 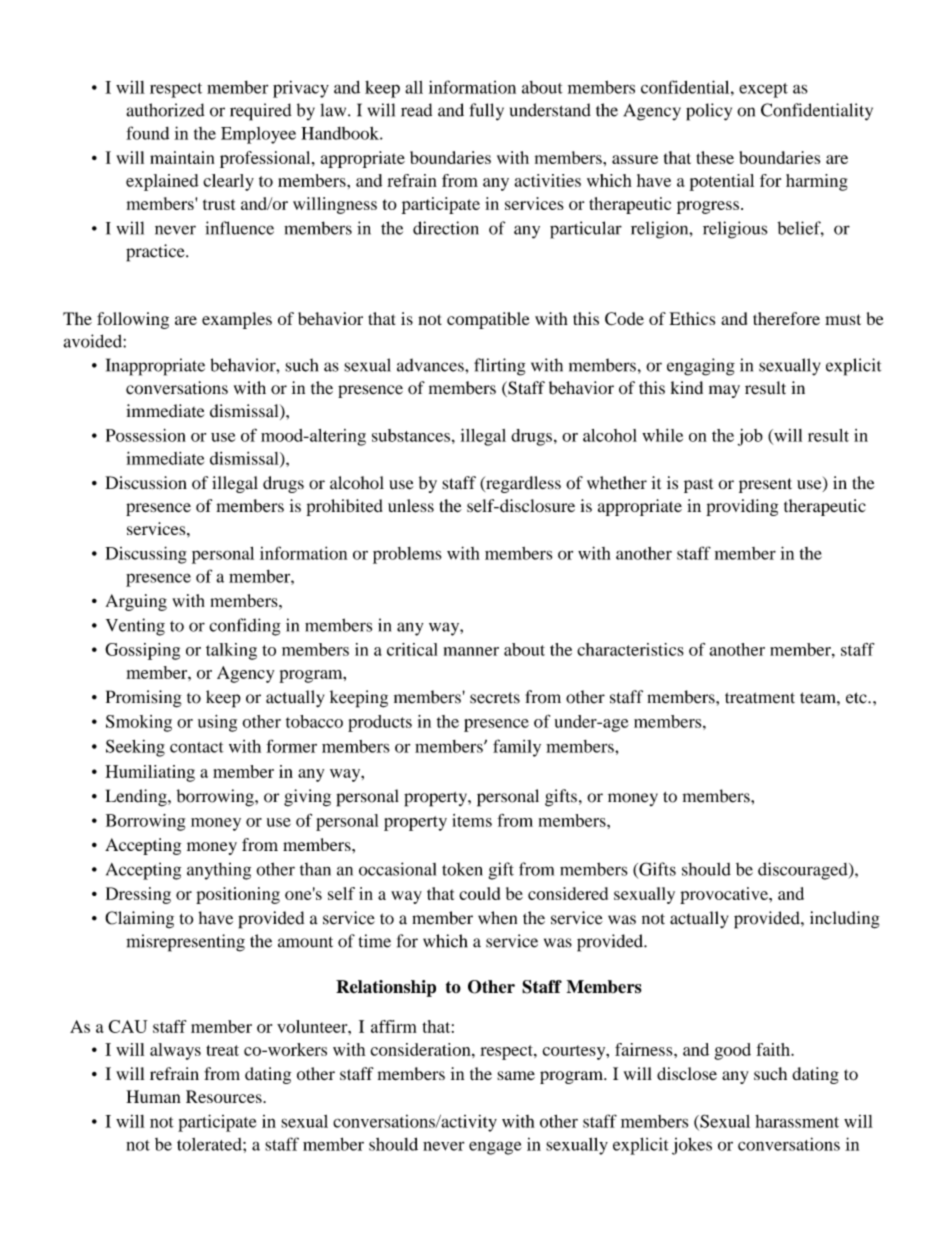 What do you see at coordinates (165, 110) in the screenshot?
I see `authorized` at bounding box center [165, 110].
